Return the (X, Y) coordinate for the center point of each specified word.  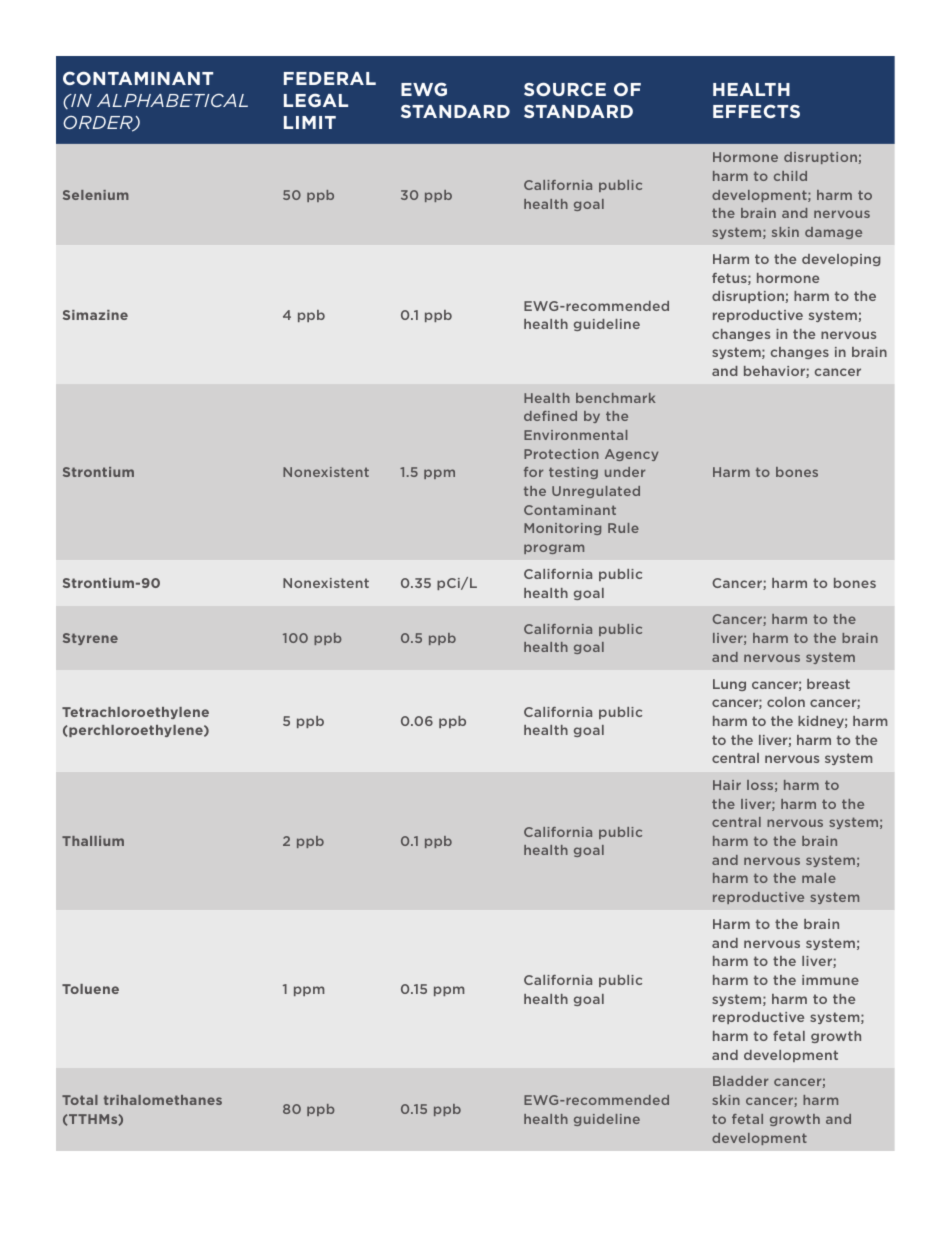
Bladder (741, 1081)
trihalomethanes (163, 1100)
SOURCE (565, 89)
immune (830, 980)
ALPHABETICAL (172, 100)
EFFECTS (756, 111)
